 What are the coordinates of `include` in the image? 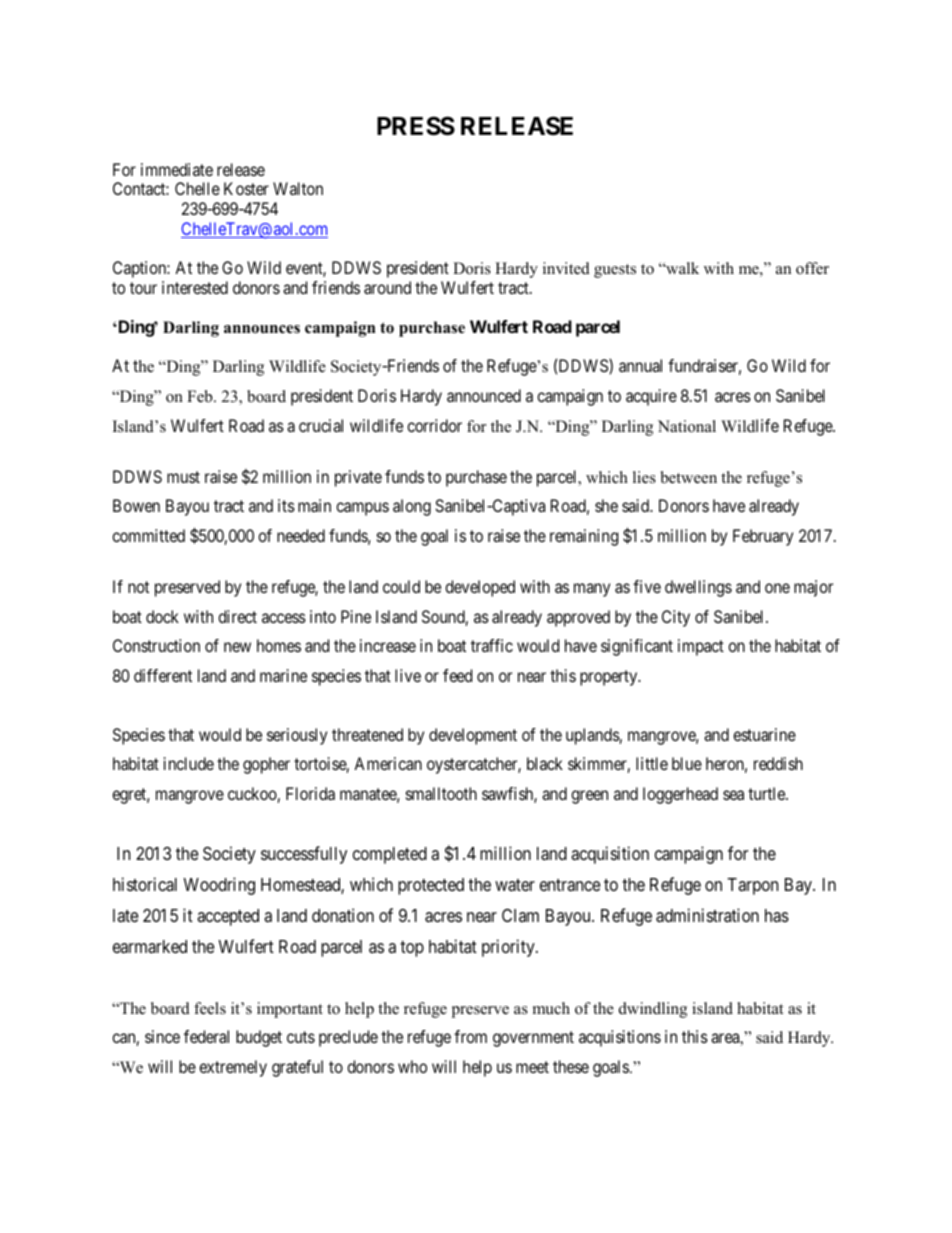 It's located at (189, 763).
